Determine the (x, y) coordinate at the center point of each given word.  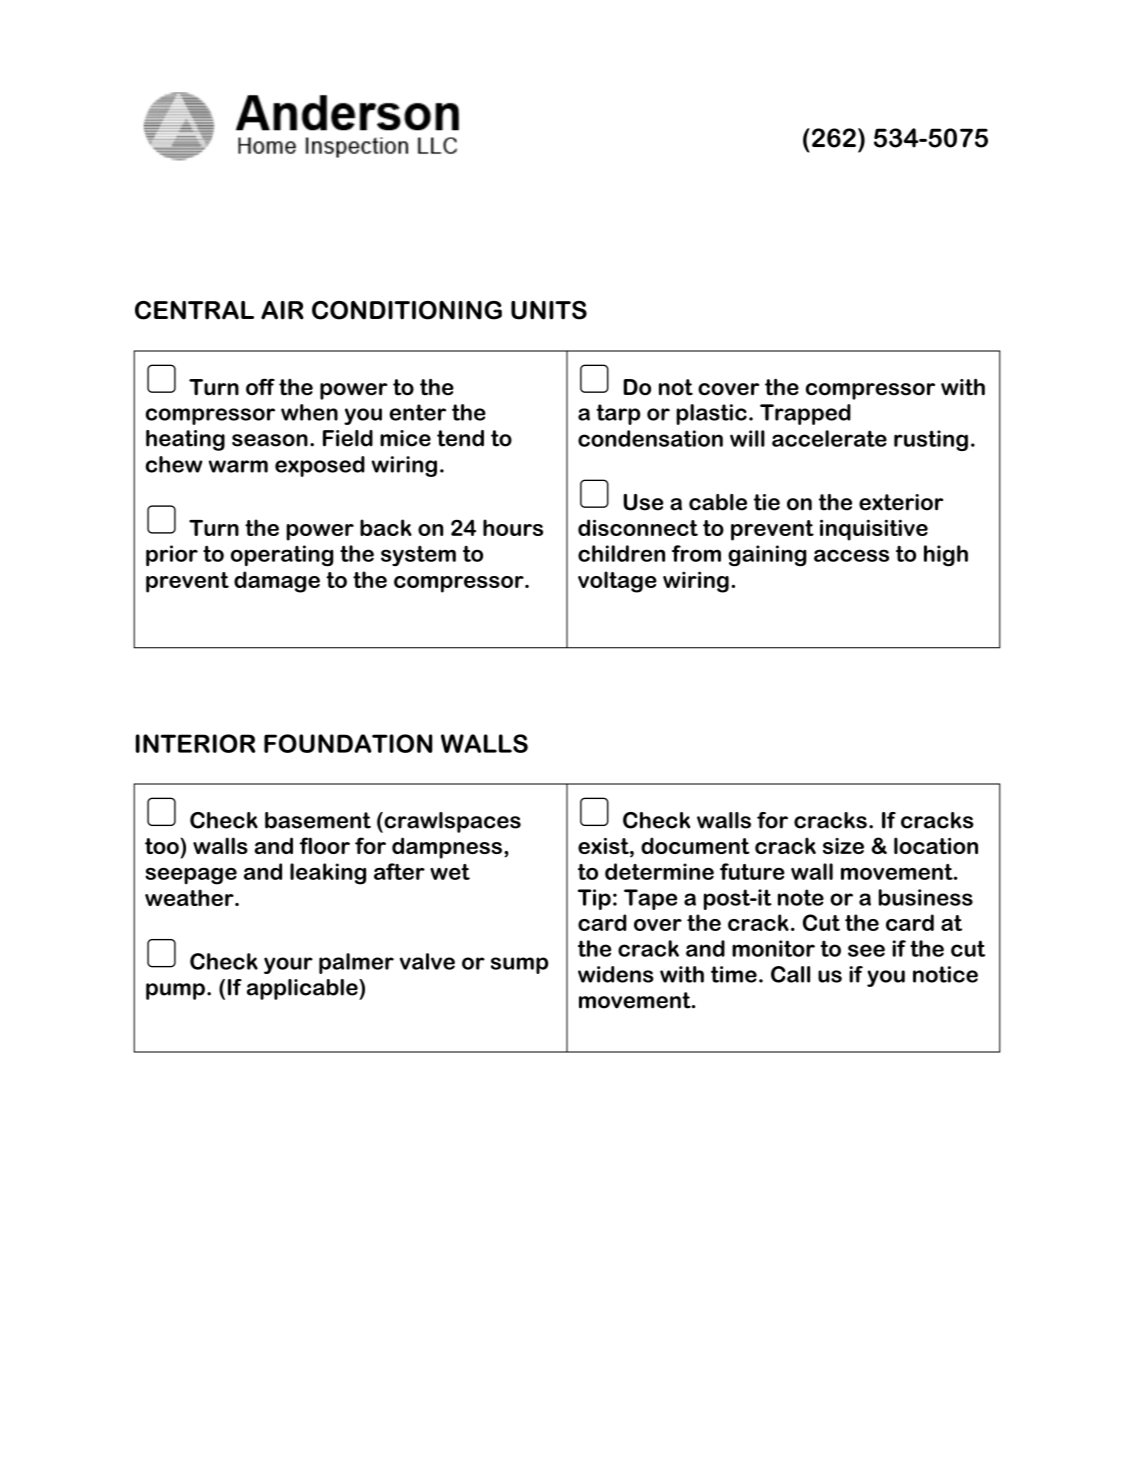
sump (519, 965)
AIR (282, 310)
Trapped (805, 414)
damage (277, 582)
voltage (617, 582)
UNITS (549, 310)
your (288, 965)
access (851, 555)
